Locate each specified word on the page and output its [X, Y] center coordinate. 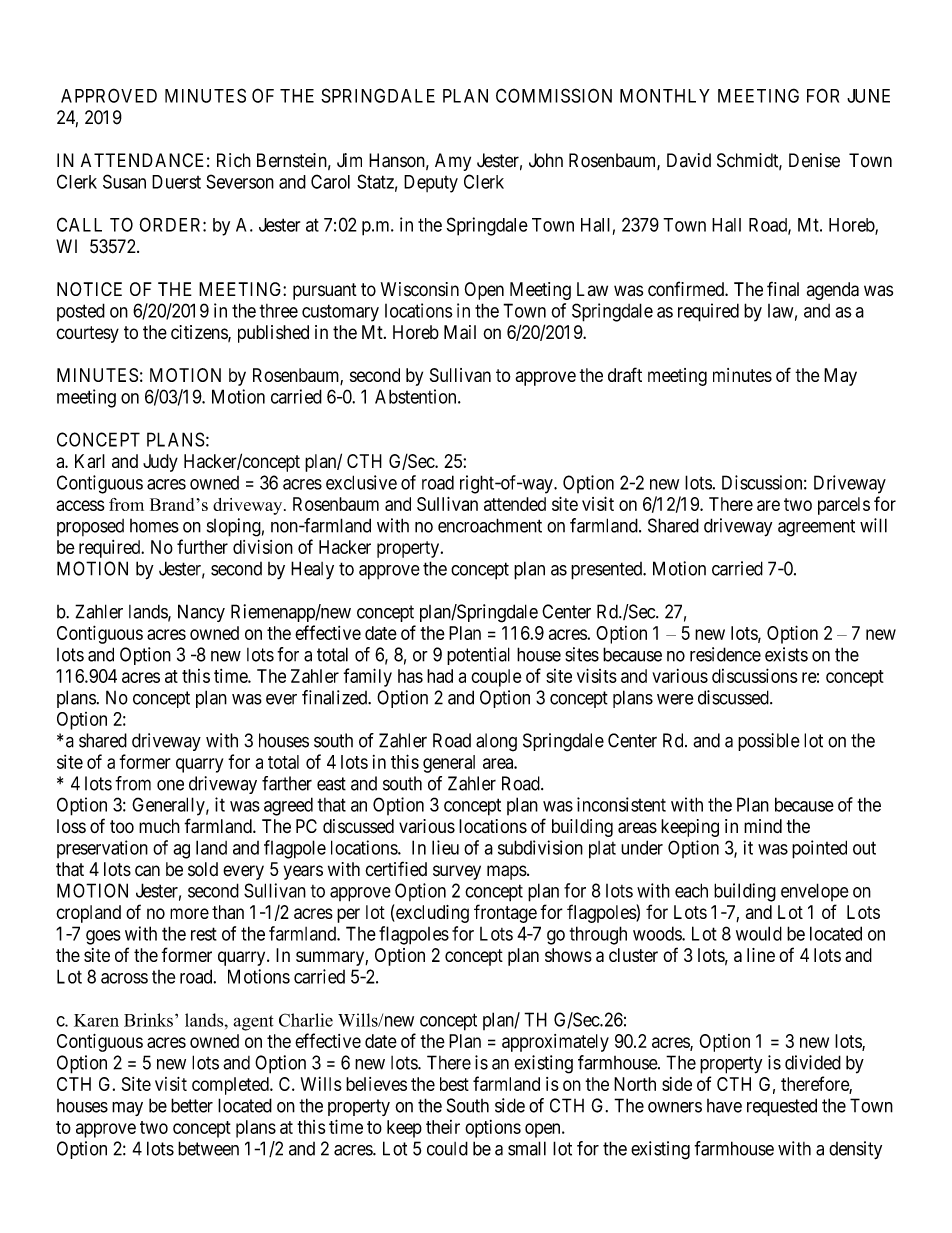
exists [786, 654]
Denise [814, 160]
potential [478, 656]
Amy [453, 162]
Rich [234, 160]
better [192, 1105]
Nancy [201, 613]
